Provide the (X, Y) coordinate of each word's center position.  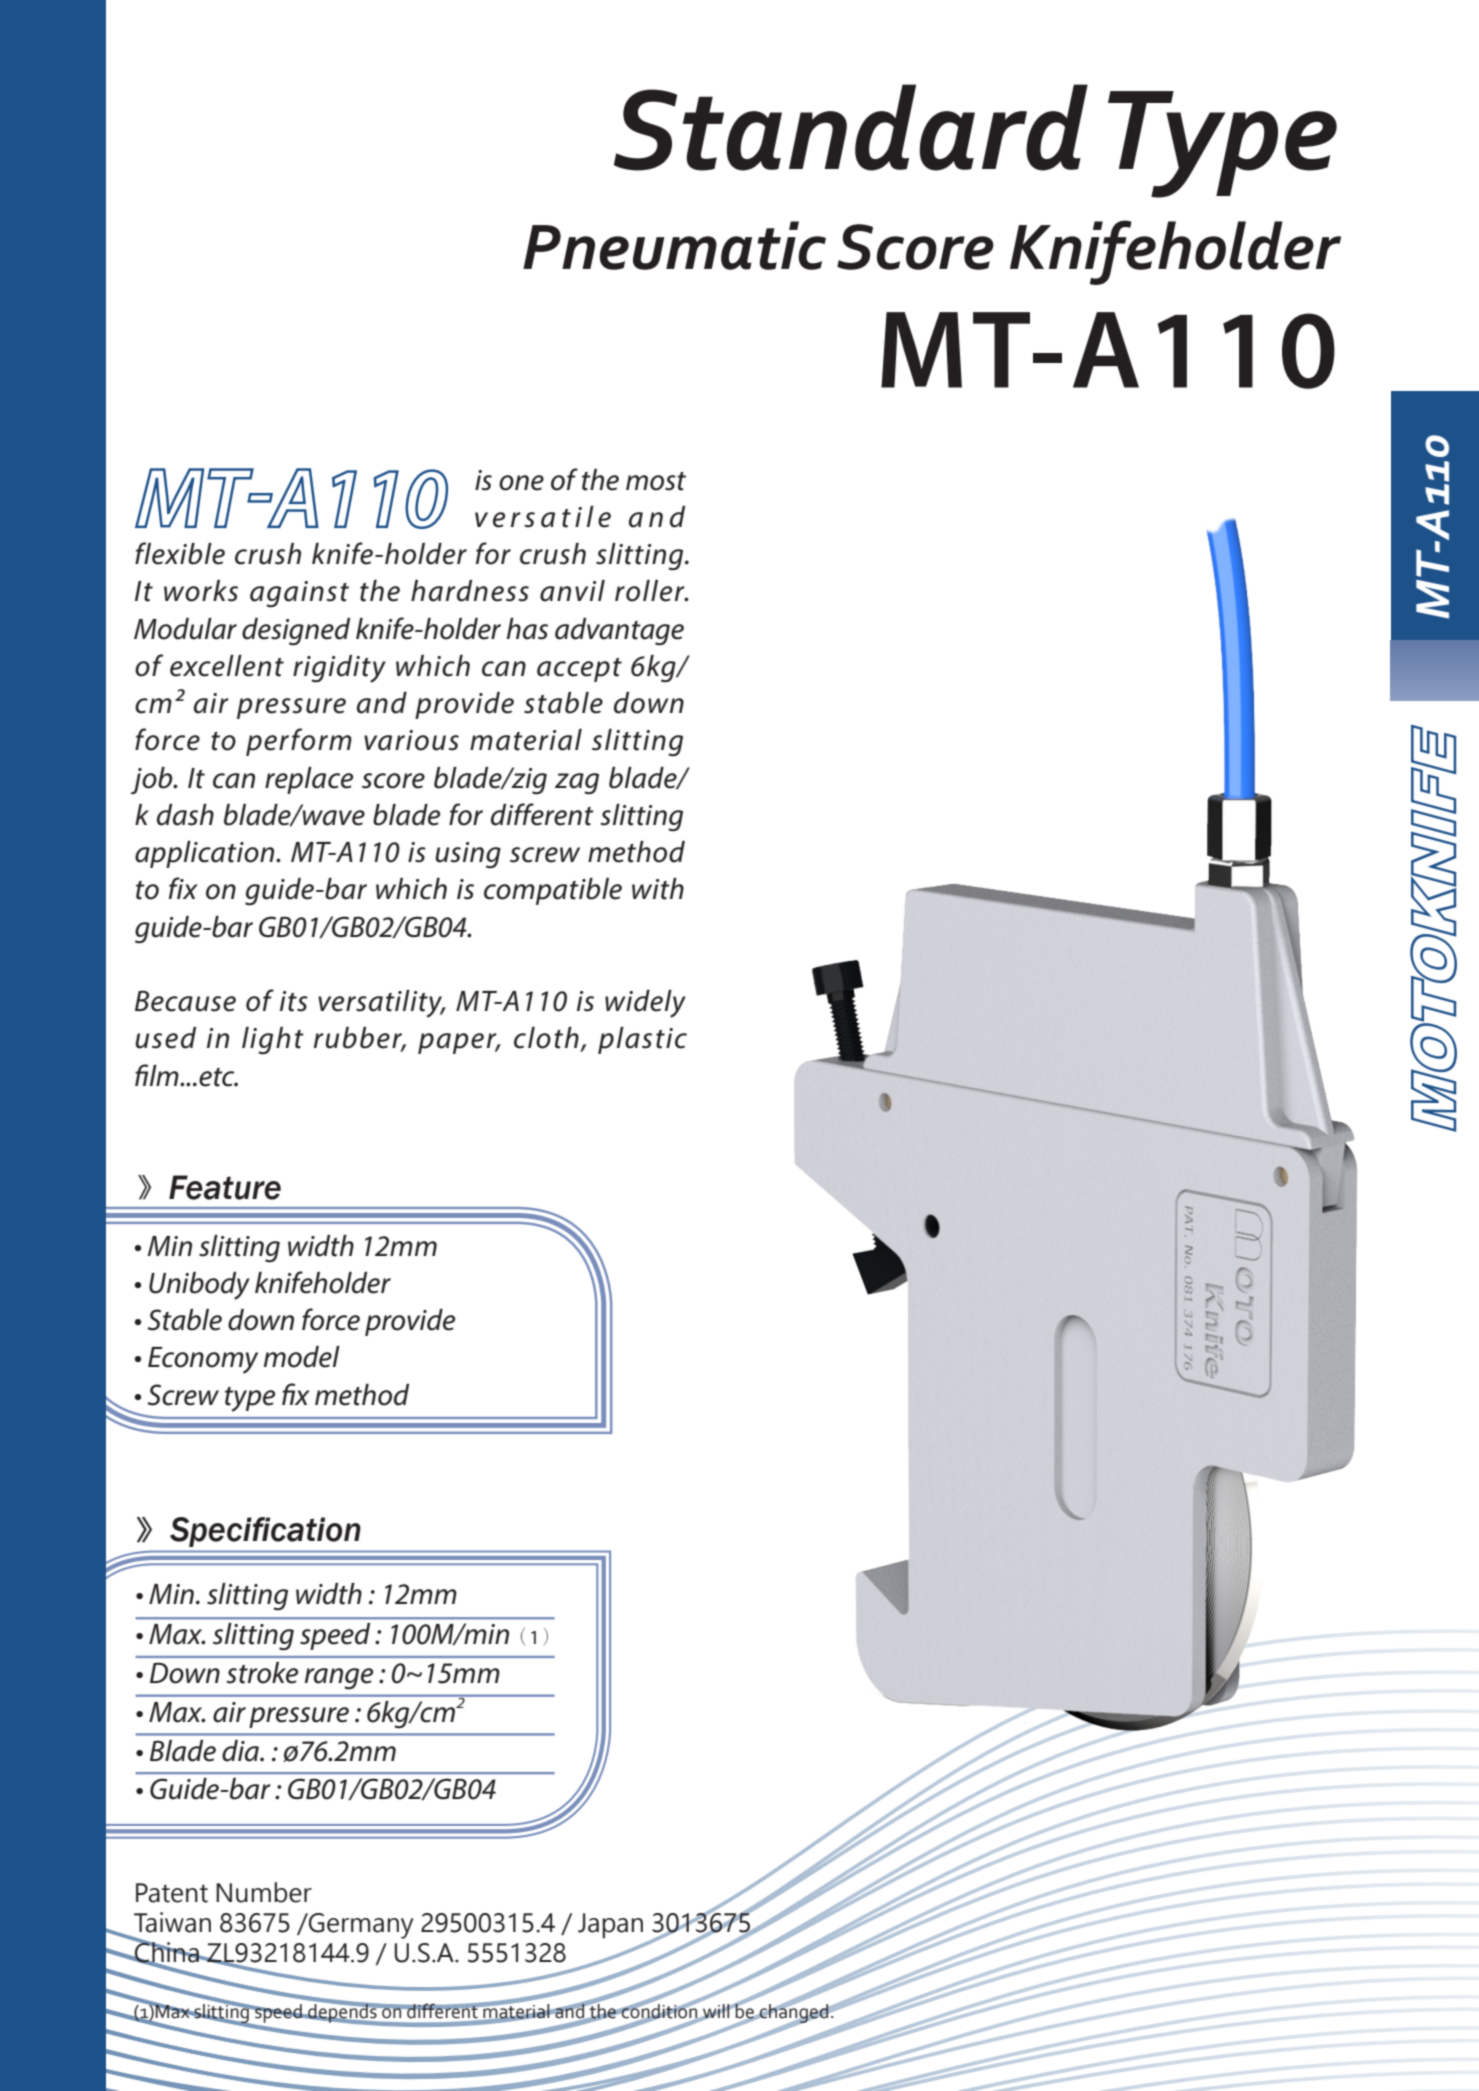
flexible (180, 553)
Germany (360, 1926)
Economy (203, 1360)
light (273, 1041)
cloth (546, 1038)
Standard (851, 127)
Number (264, 1892)
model (302, 1357)
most (656, 481)
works (201, 591)
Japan (610, 1926)
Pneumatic (674, 245)
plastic (642, 1040)
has (527, 629)
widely (645, 1004)
